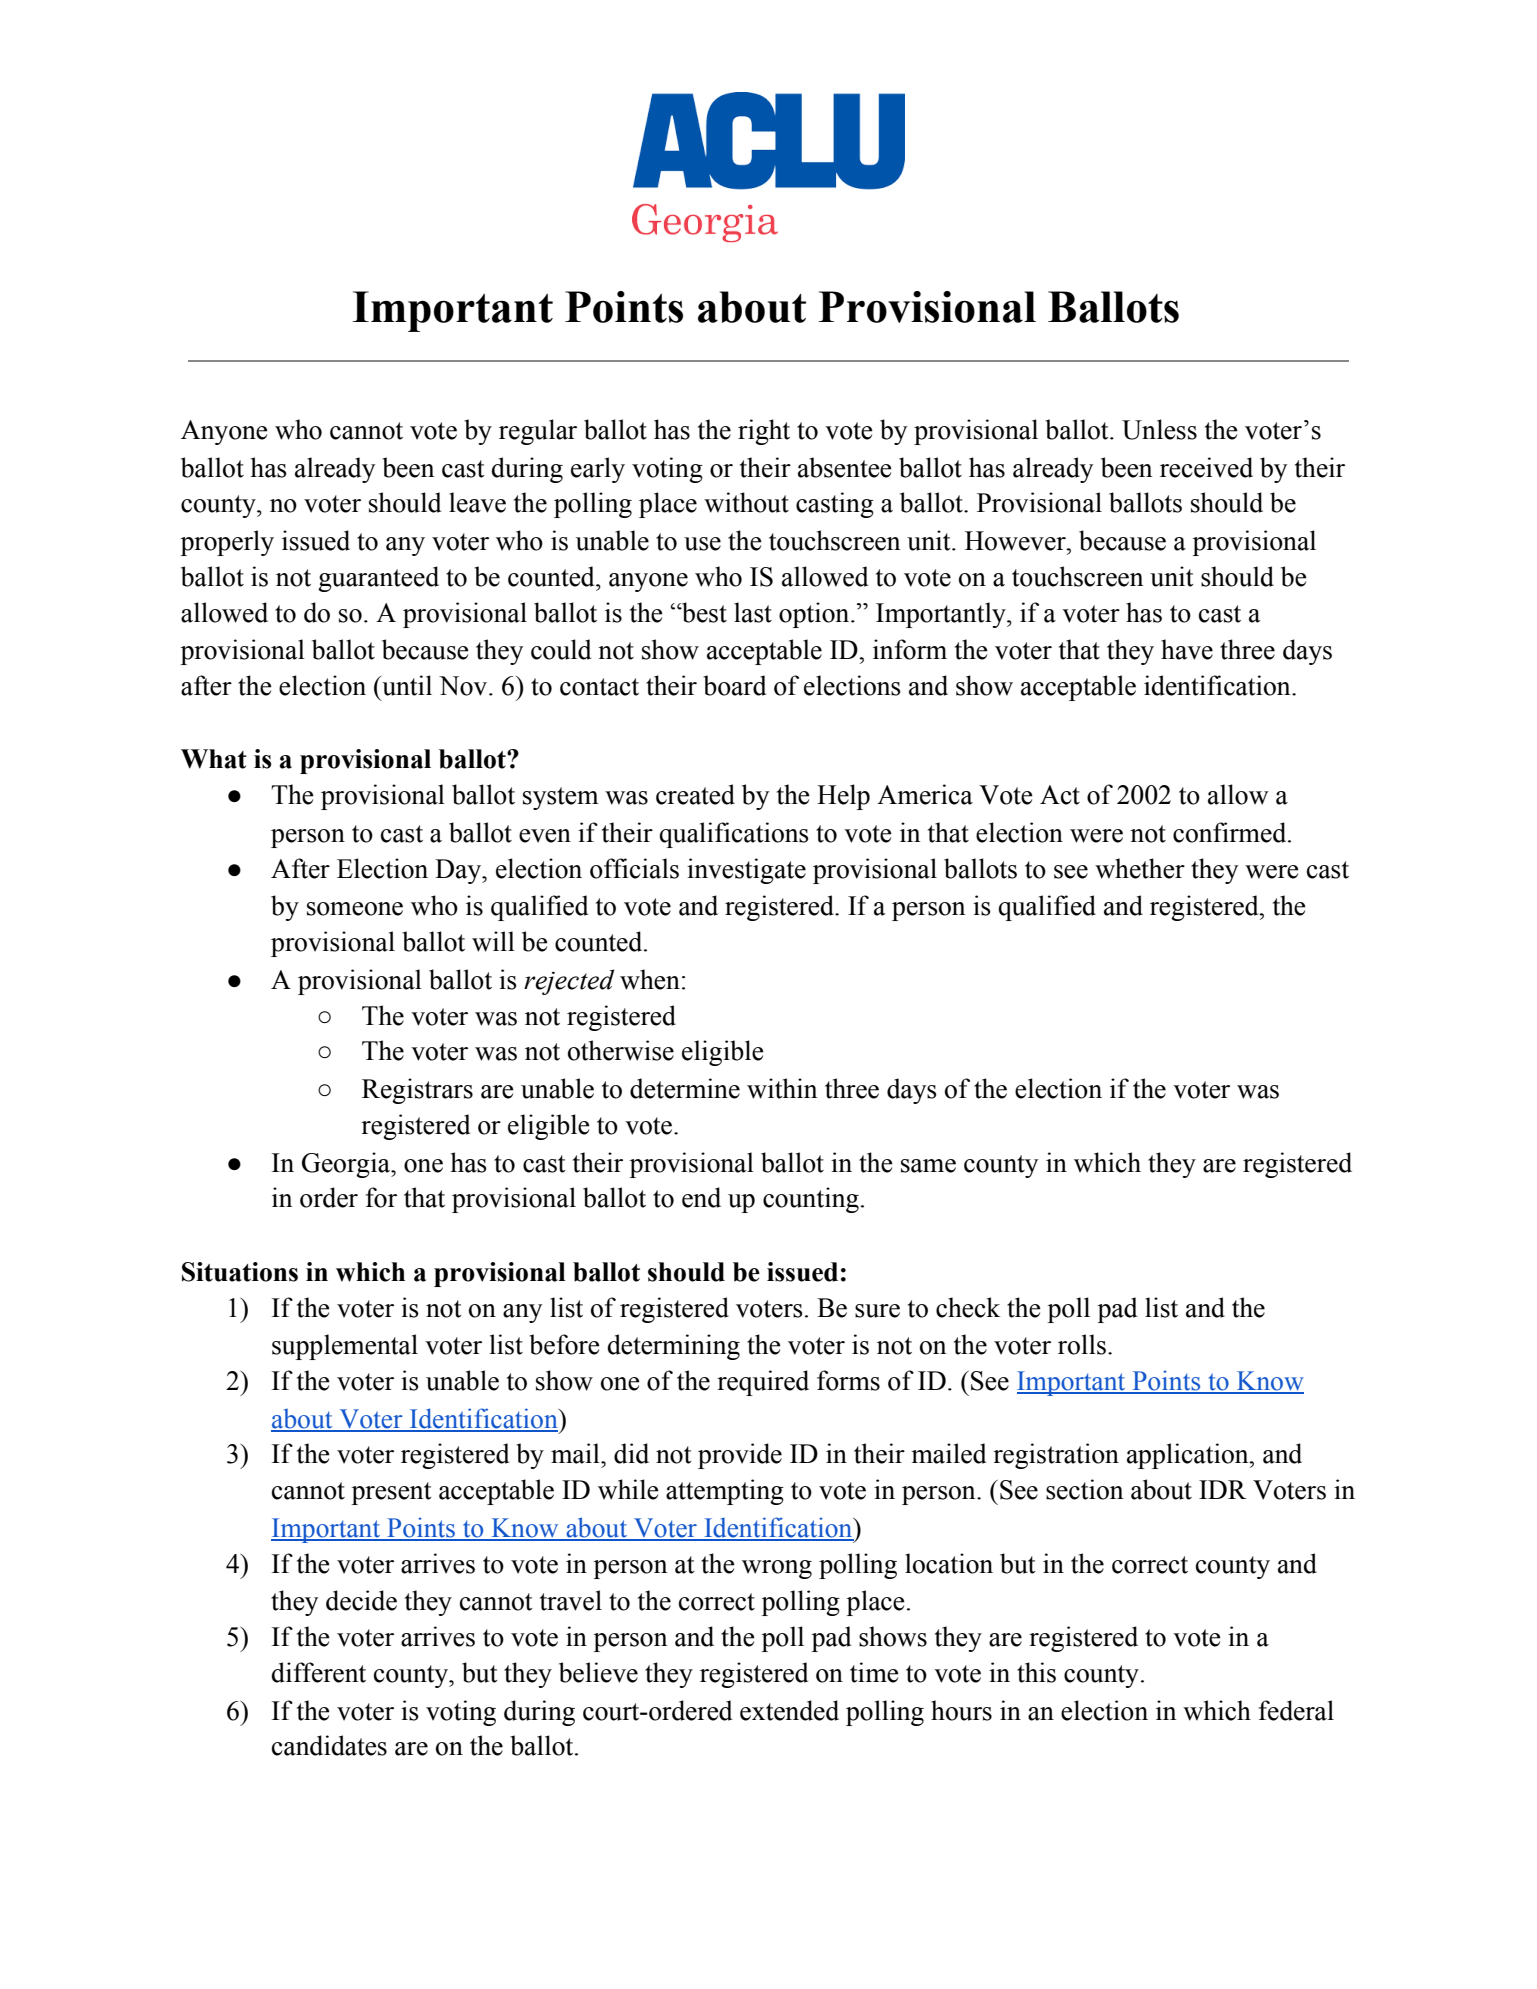 The image size is (1537, 1989). Describe the element at coordinates (928, 1166) in the page. I see `same` at that location.
